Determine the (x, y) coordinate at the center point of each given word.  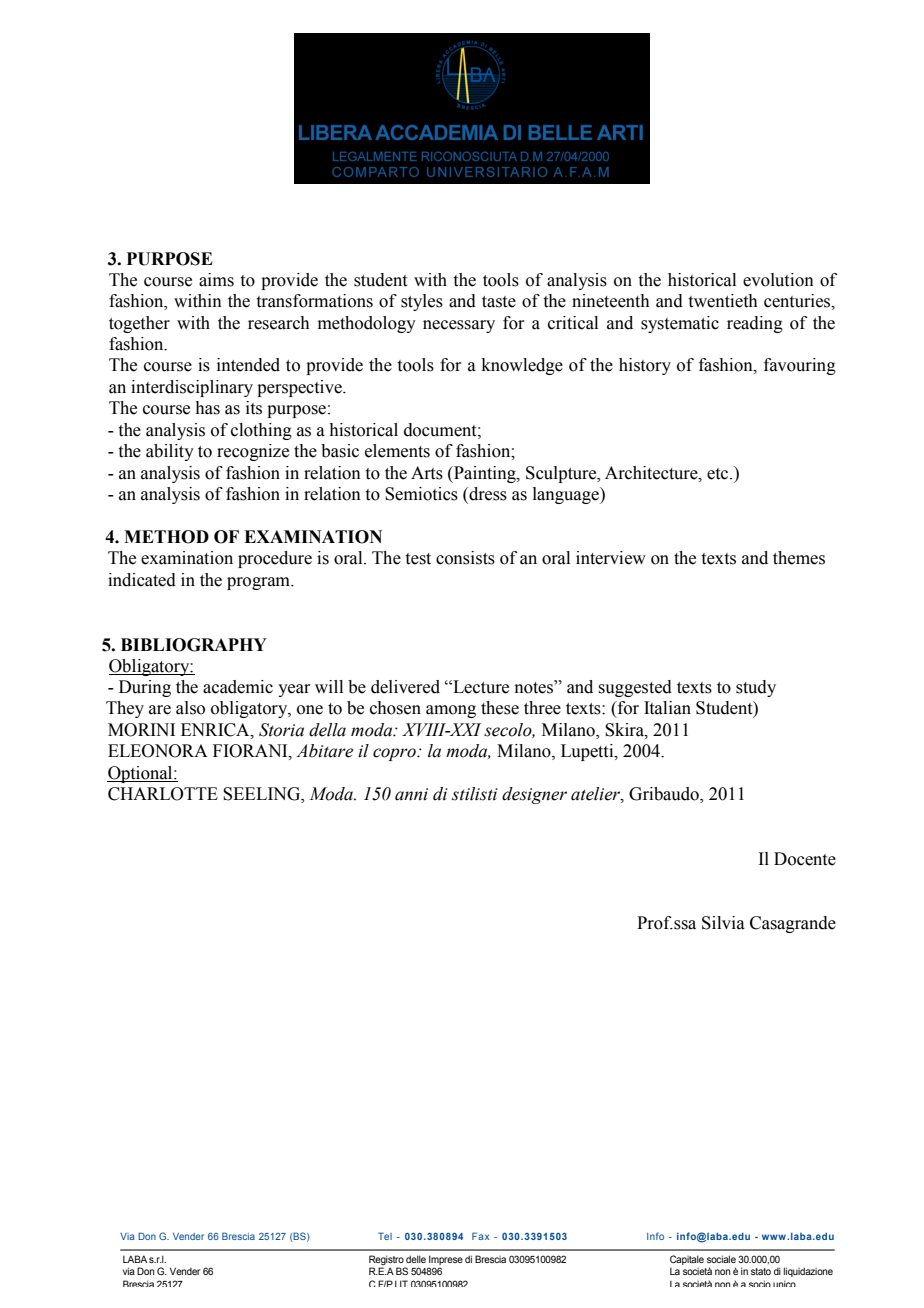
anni (411, 794)
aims (216, 280)
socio (760, 1283)
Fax (480, 1236)
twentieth (723, 301)
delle (416, 1259)
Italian (667, 708)
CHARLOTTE (163, 794)
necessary (459, 326)
